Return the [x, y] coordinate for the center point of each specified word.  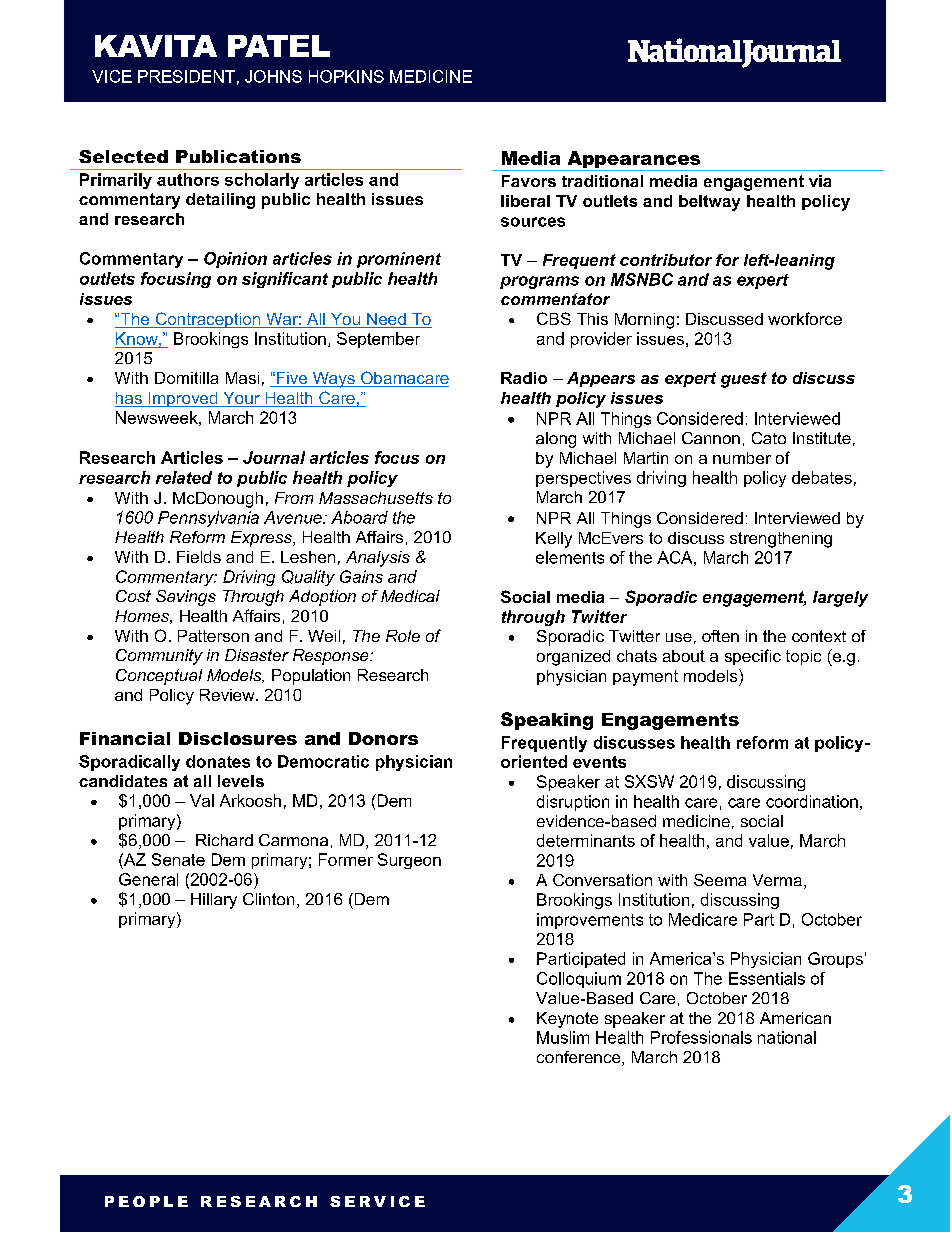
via [820, 181]
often [720, 636]
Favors [529, 181]
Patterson [213, 636]
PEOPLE [146, 1201]
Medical [410, 596]
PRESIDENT [186, 76]
